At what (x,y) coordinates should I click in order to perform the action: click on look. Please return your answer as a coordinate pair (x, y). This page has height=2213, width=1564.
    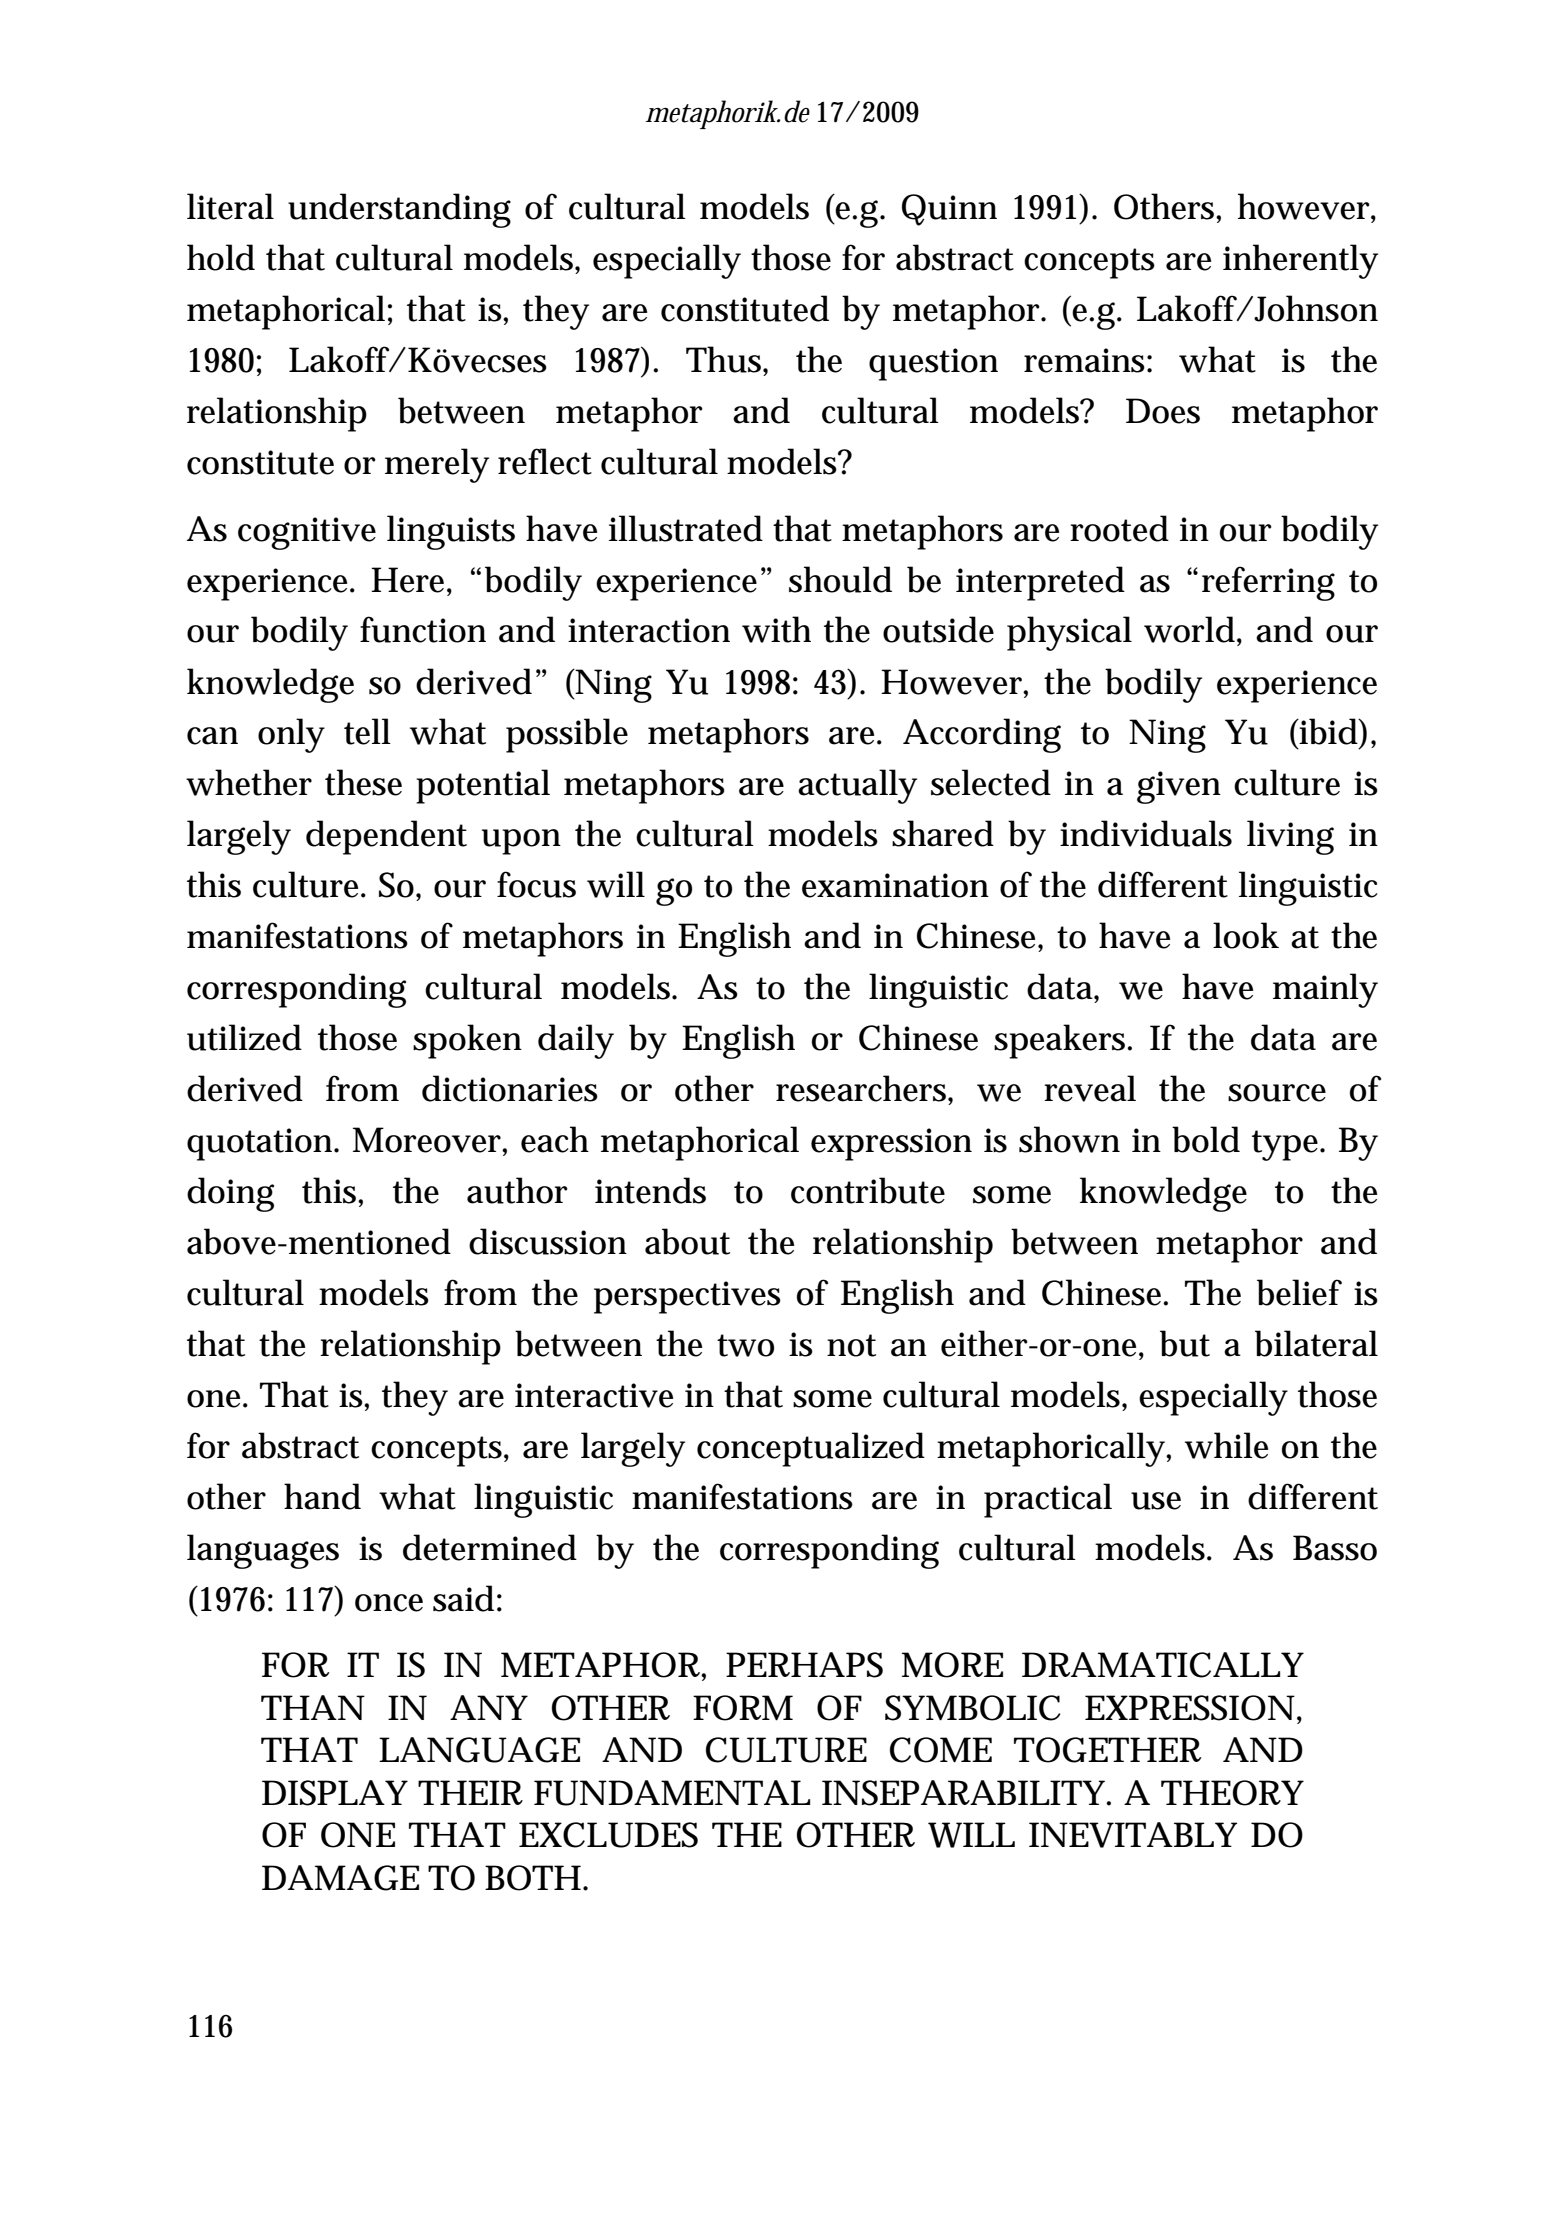
    Looking at the image, I should click on (1246, 935).
